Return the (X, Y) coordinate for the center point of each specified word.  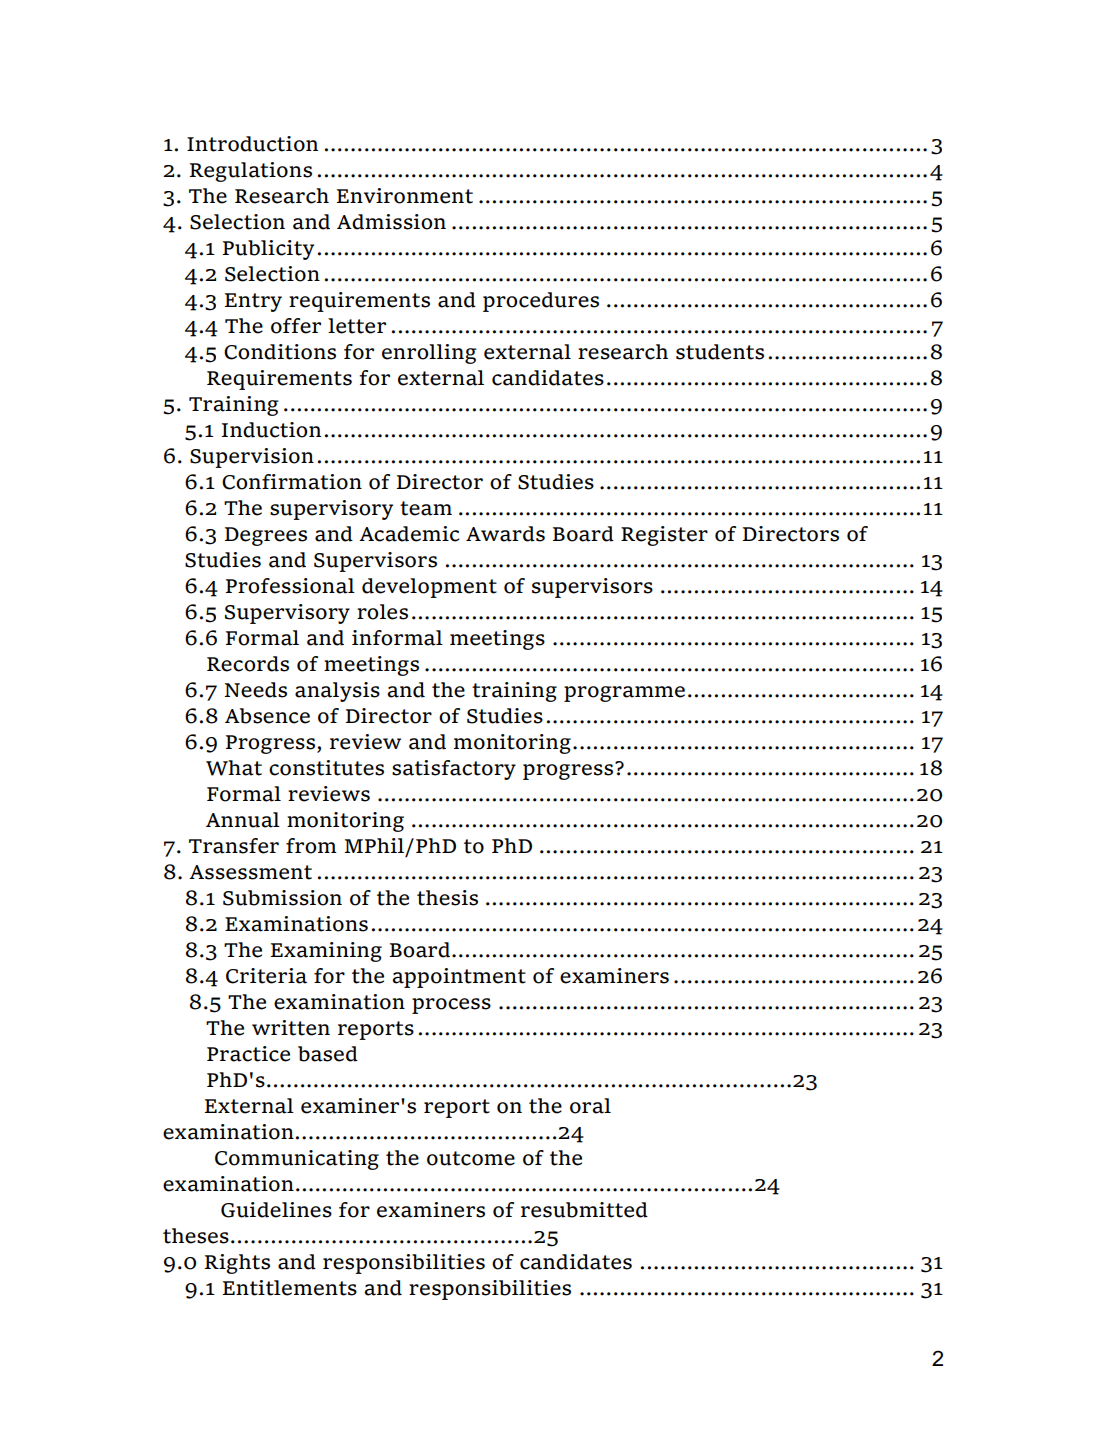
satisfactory (454, 770)
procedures (541, 302)
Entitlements (290, 1288)
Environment (405, 196)
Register (664, 536)
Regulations (251, 172)
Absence (267, 716)
